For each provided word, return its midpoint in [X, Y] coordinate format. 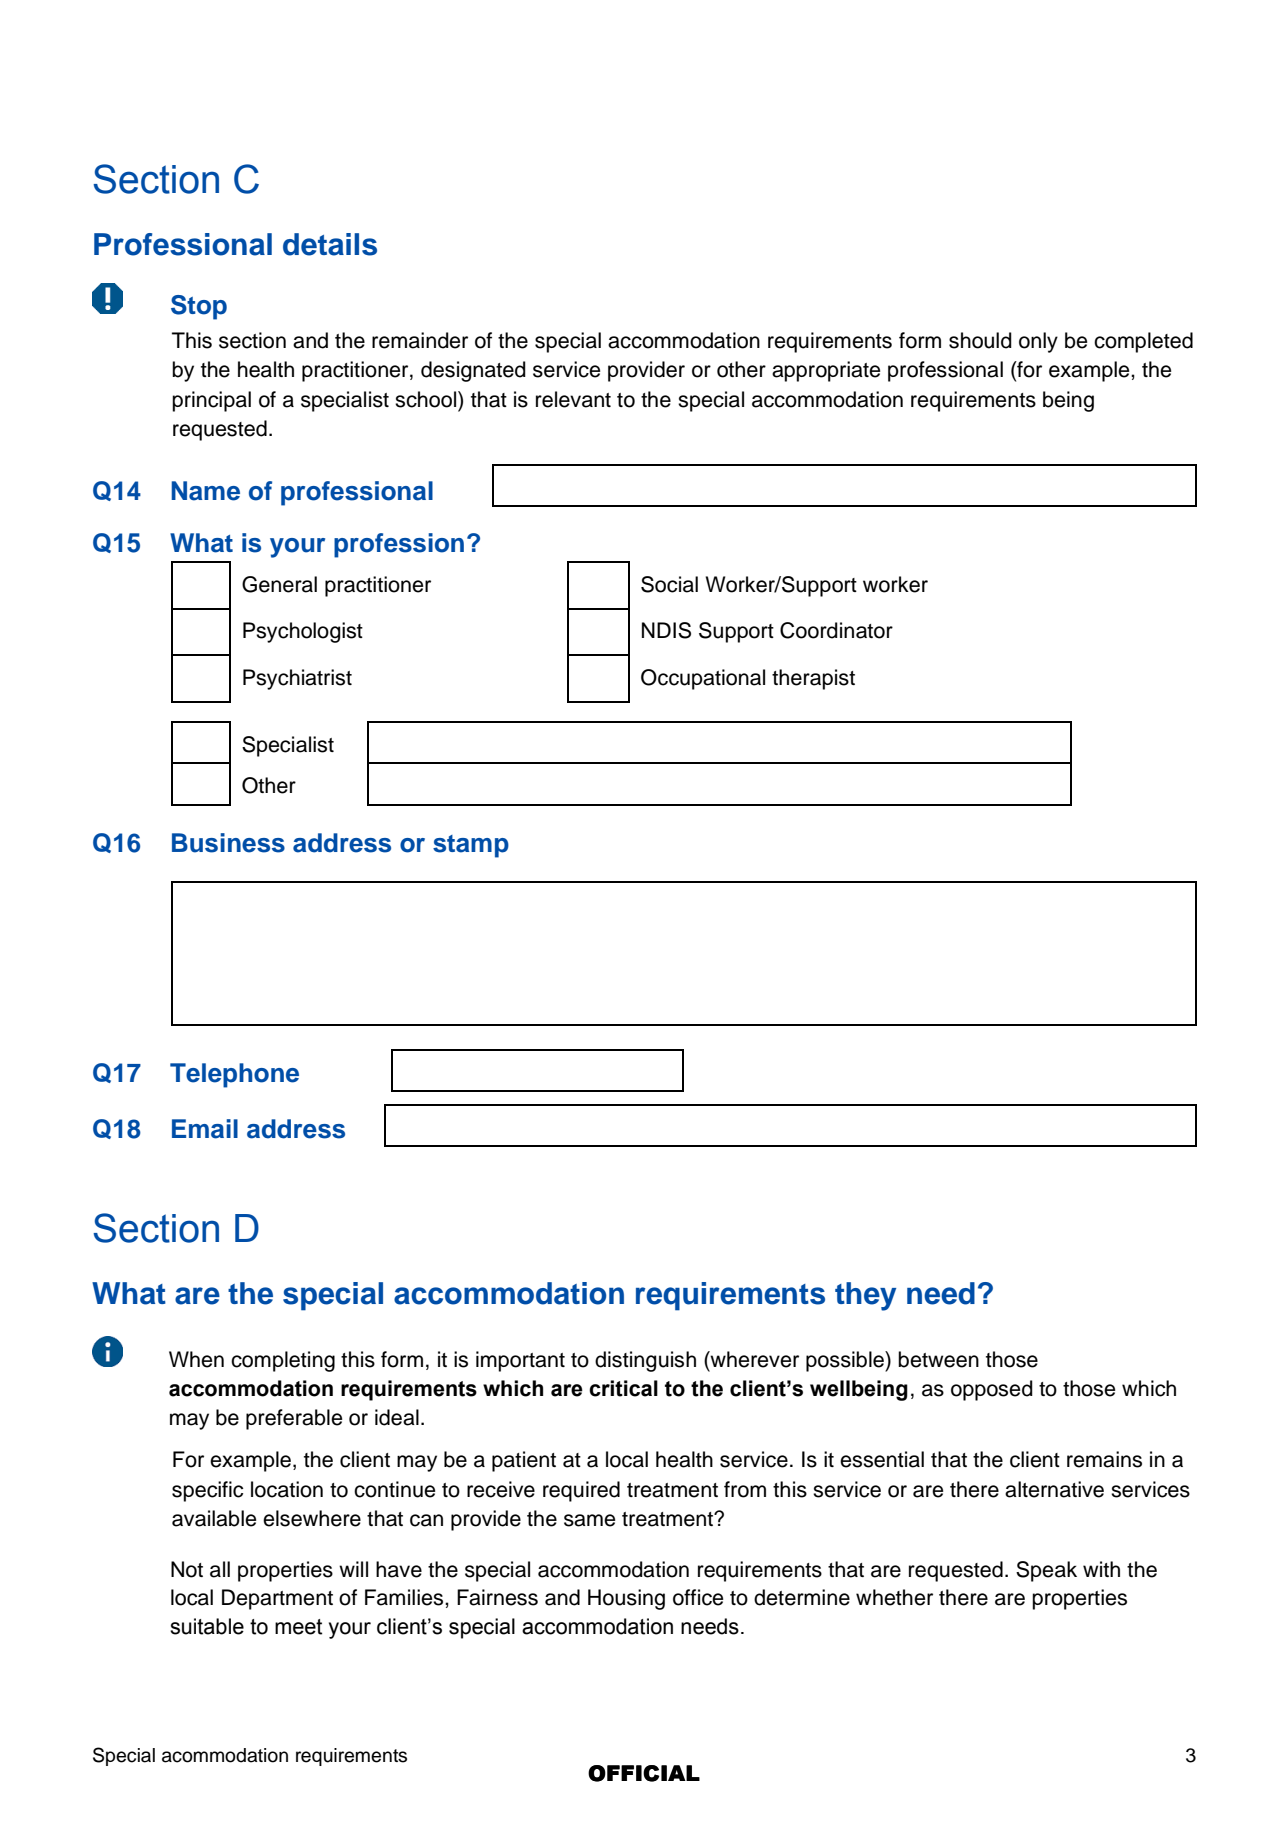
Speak [1046, 1571]
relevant [573, 399]
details [330, 244]
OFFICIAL [644, 1773]
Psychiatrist [297, 679]
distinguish [645, 1361]
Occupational [703, 679]
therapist [813, 679]
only [1038, 342]
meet [298, 1627]
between [938, 1359]
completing [283, 1361]
